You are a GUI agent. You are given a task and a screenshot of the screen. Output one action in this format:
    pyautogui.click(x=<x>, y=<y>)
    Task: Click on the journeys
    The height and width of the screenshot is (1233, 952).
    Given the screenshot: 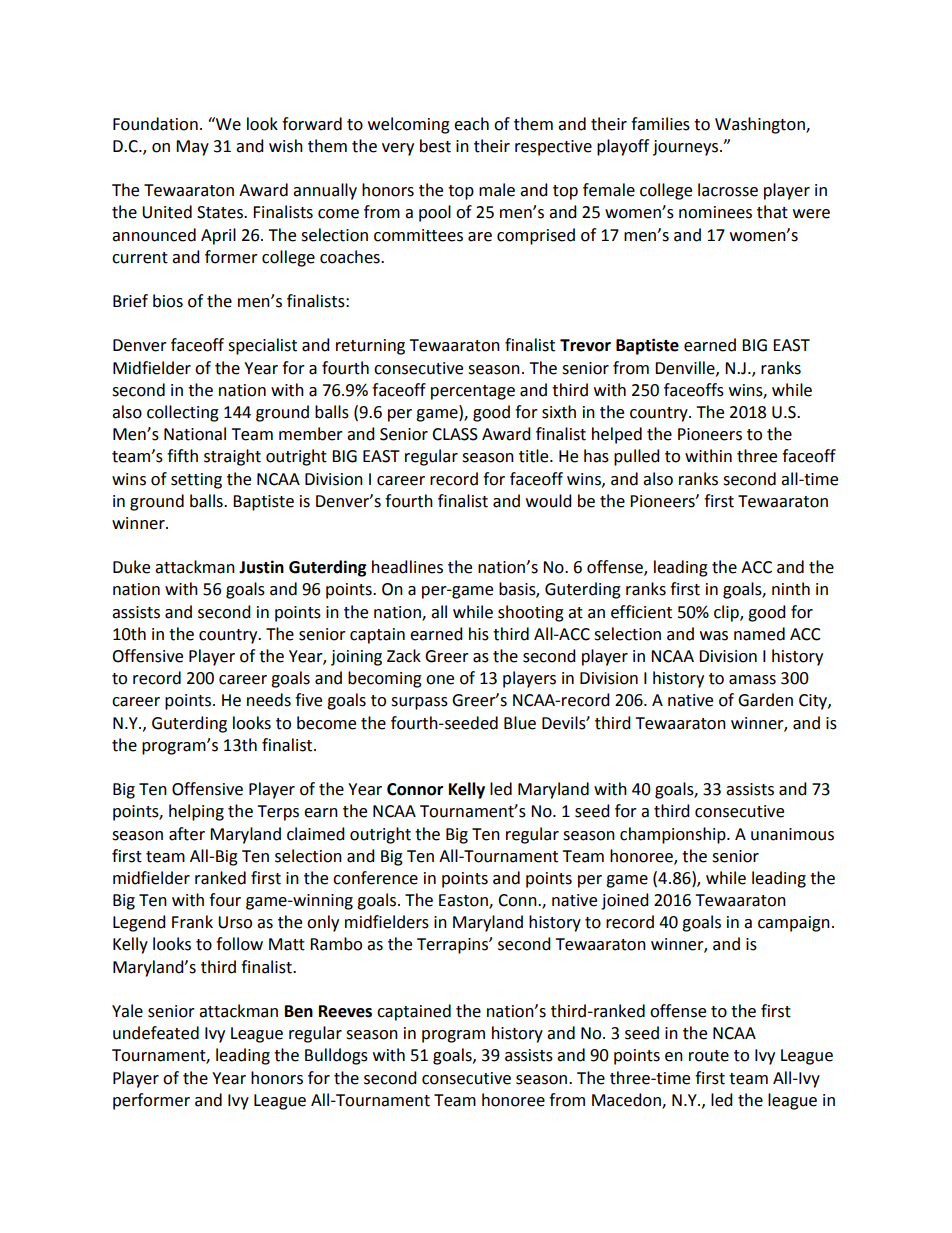 What is the action you would take?
    pyautogui.click(x=687, y=148)
